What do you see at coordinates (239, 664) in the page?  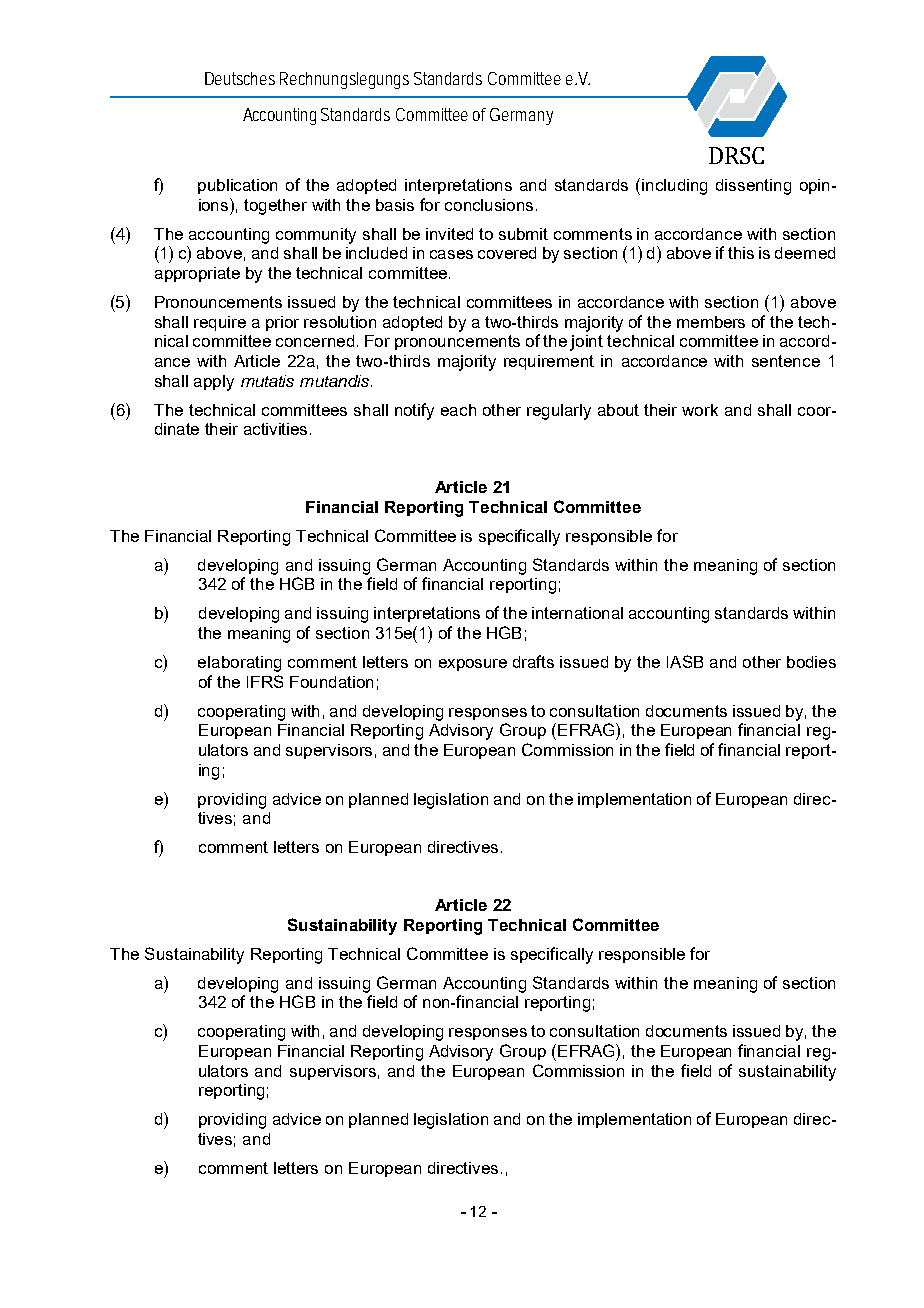 I see `elaborating` at bounding box center [239, 664].
